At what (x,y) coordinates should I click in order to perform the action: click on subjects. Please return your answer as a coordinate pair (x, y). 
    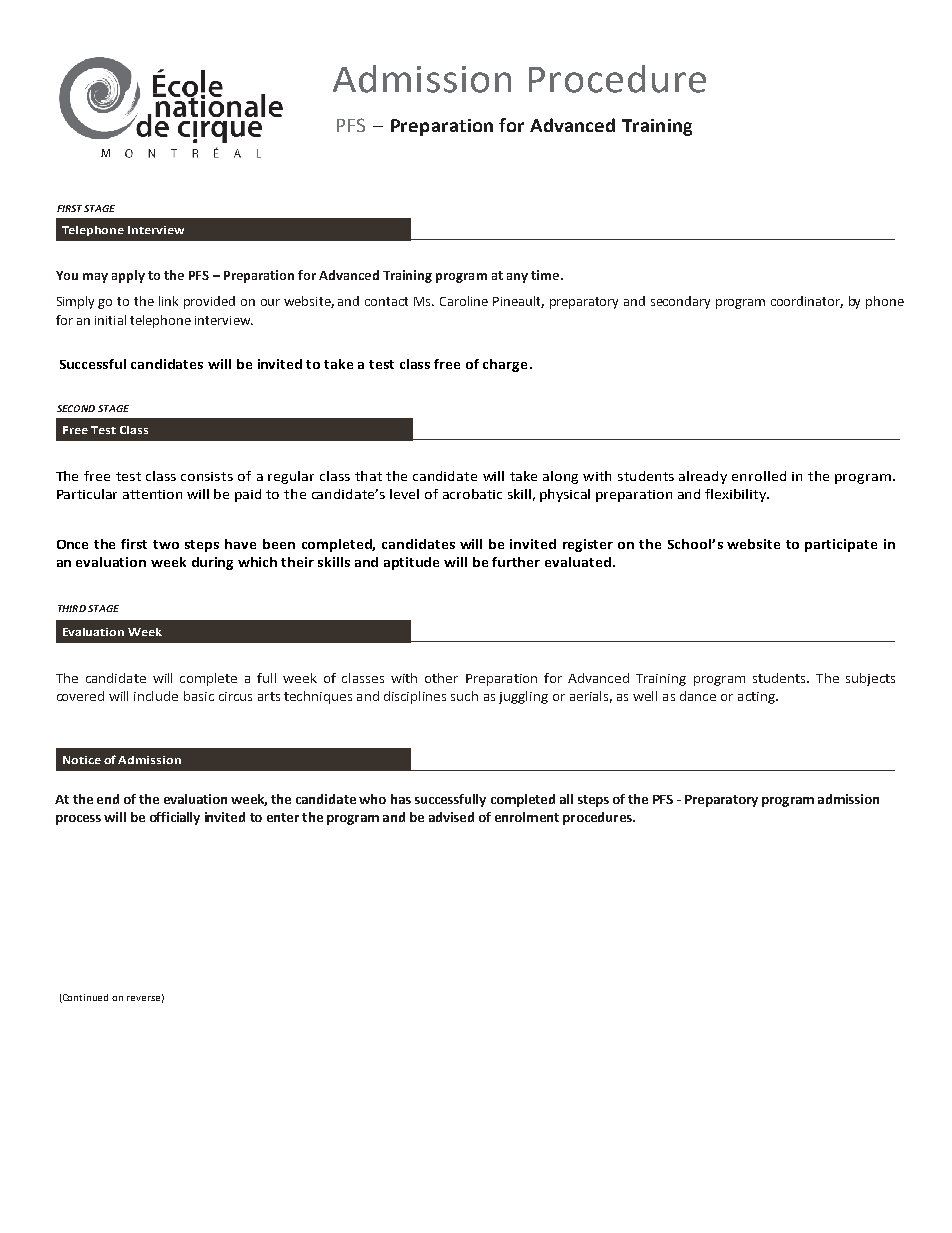
    Looking at the image, I should click on (870, 679).
